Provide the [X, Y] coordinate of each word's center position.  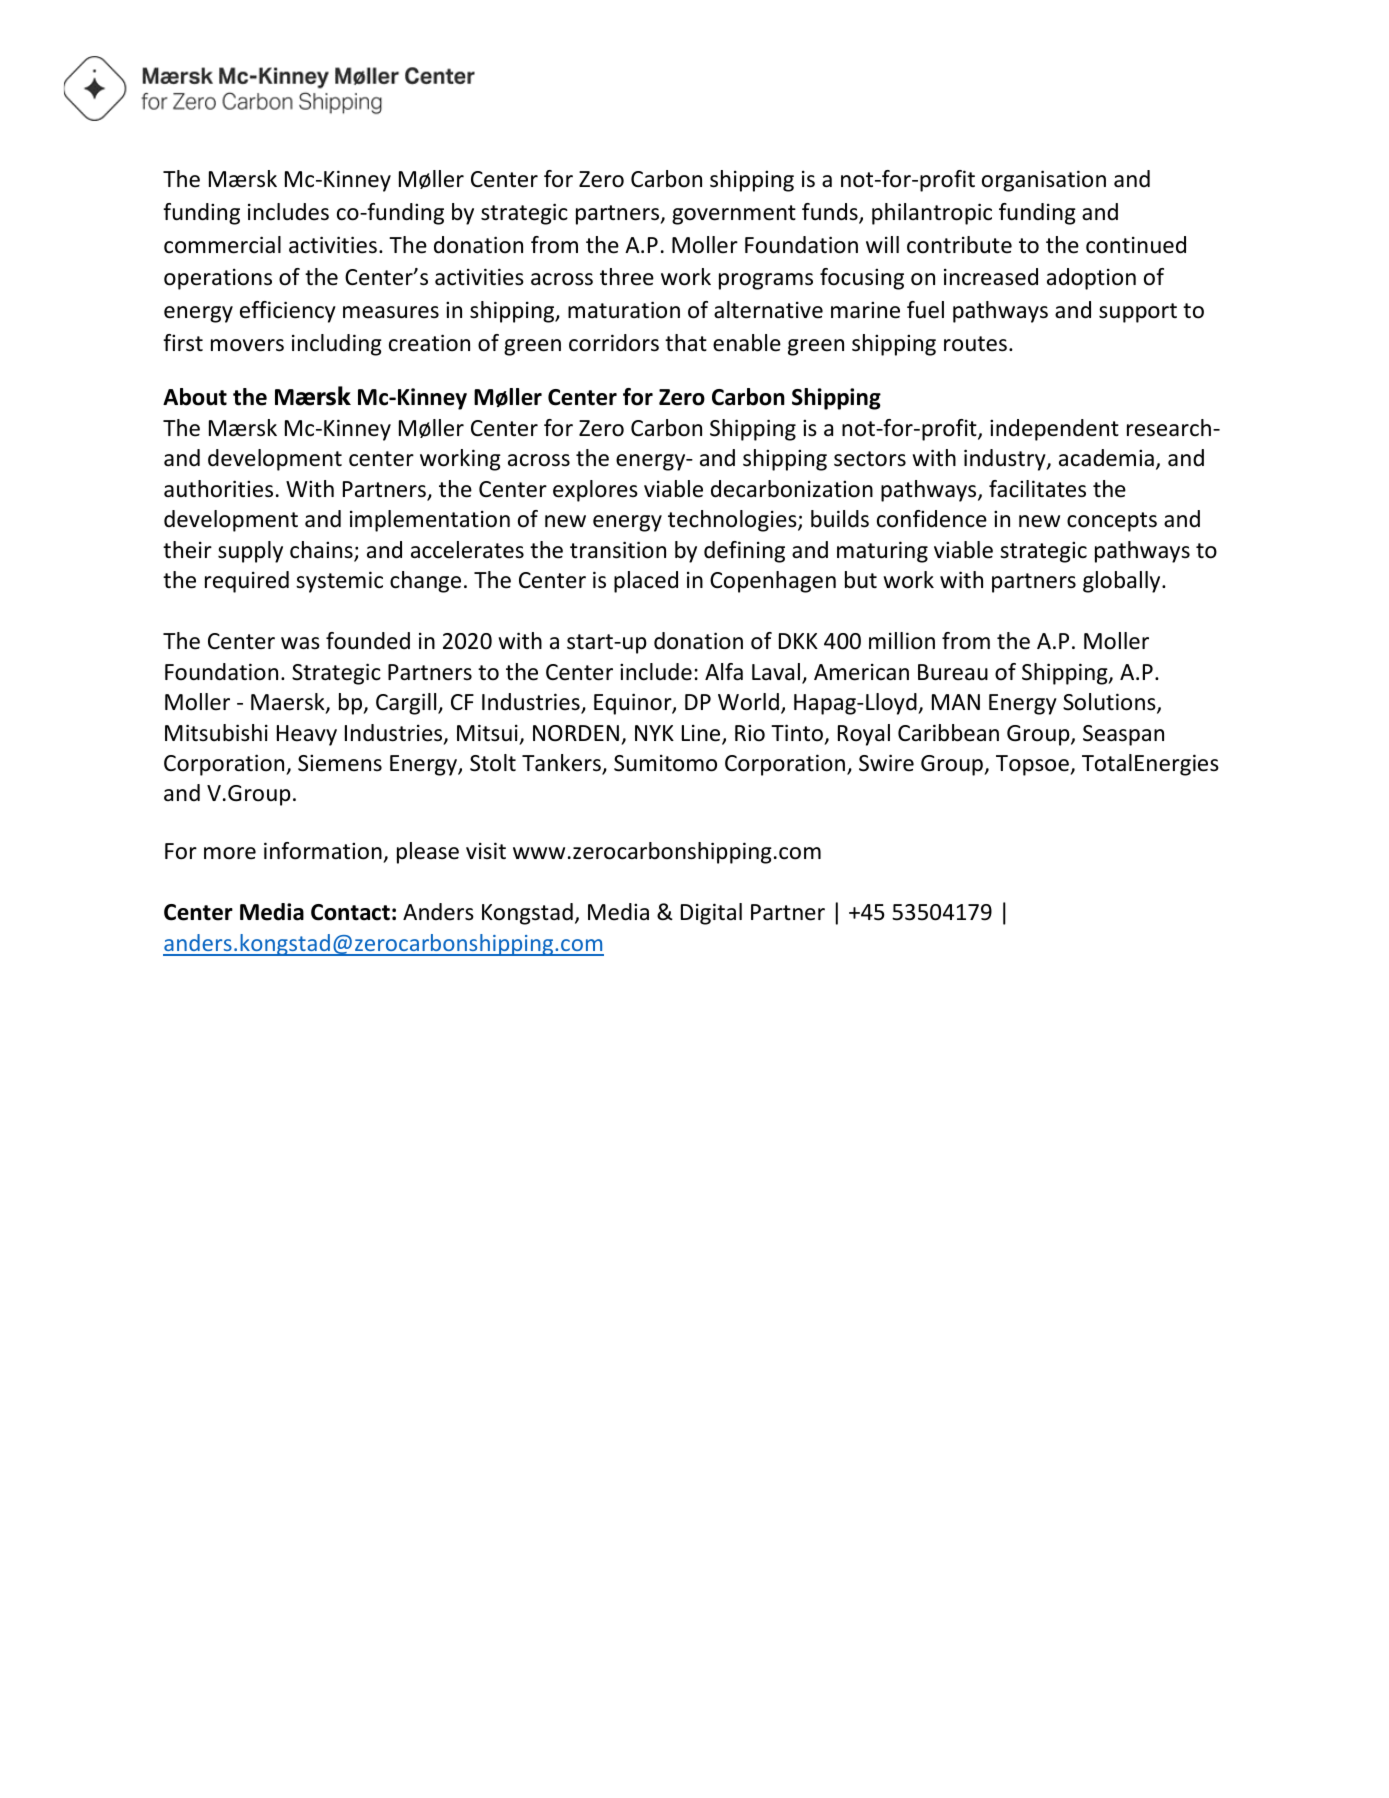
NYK [654, 733]
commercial [222, 245]
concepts [1112, 522]
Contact [350, 912]
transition [618, 550]
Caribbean [948, 733]
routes [975, 344]
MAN [956, 702]
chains [322, 551]
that [686, 343]
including [337, 345]
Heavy [307, 735]
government [734, 215]
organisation [1044, 181]
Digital [711, 914]
